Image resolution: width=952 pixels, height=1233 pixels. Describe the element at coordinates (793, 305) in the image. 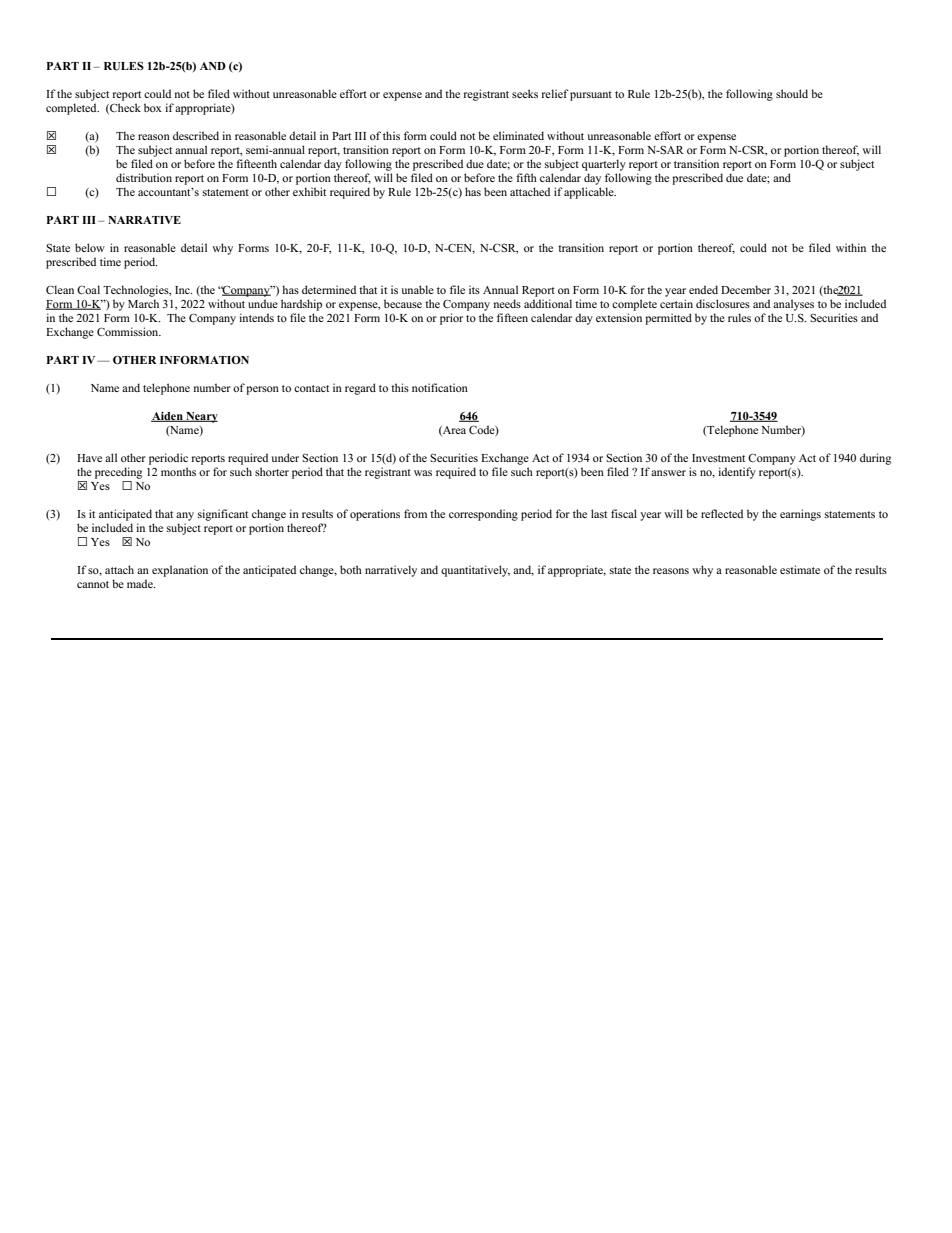

I see `analyses` at that location.
